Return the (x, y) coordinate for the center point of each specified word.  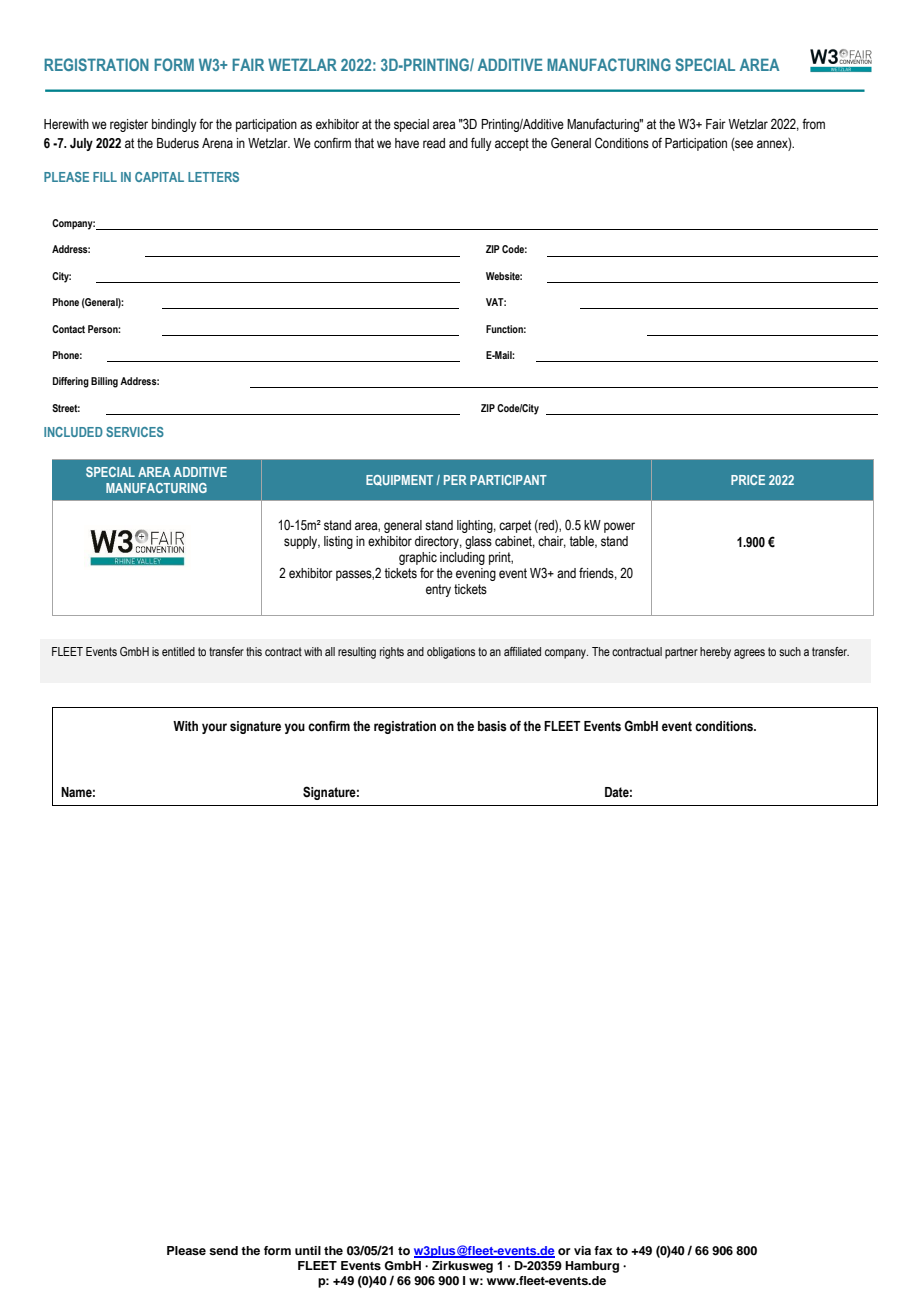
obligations (451, 653)
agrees (749, 654)
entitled (178, 651)
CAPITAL (159, 177)
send (223, 1250)
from (813, 123)
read (434, 143)
